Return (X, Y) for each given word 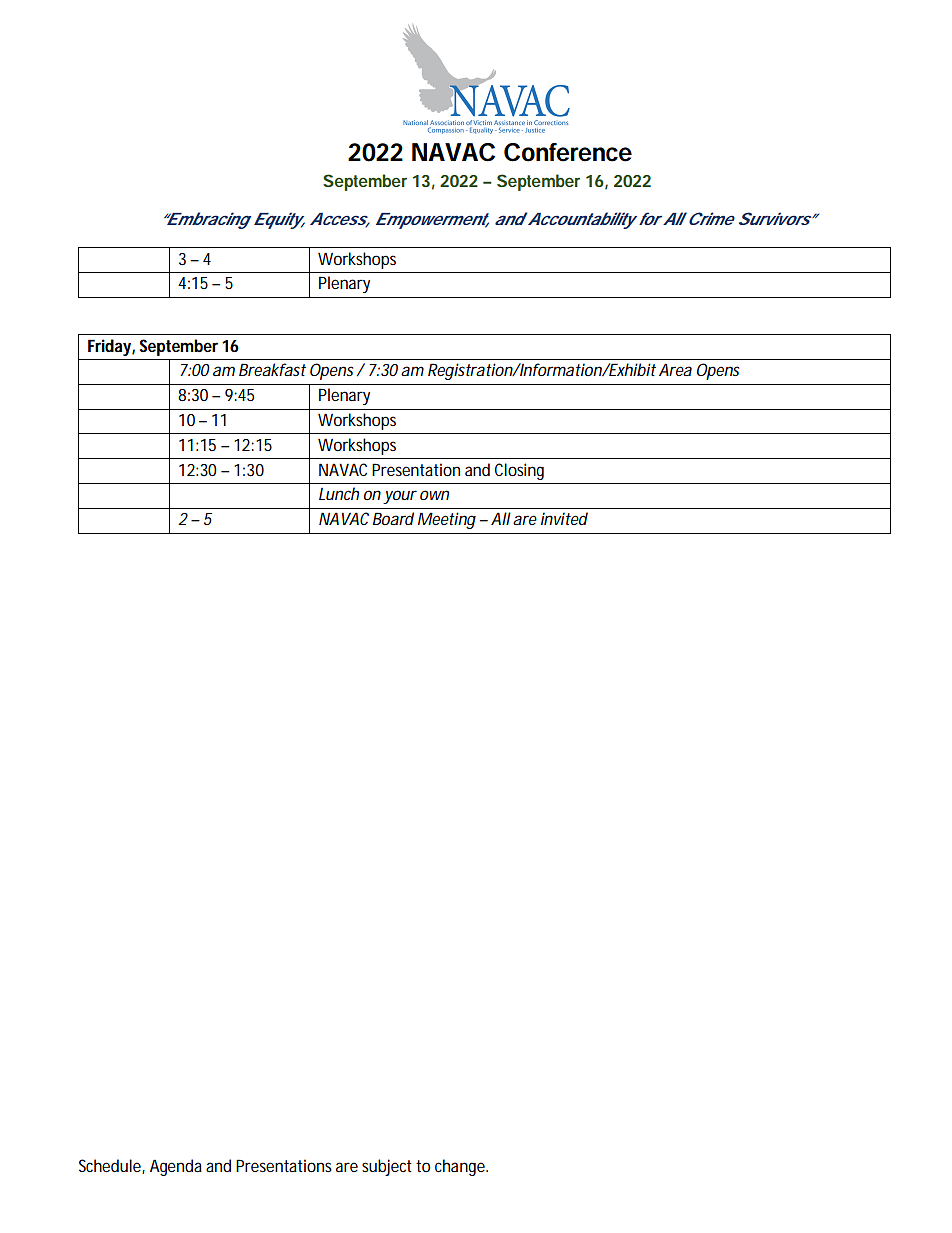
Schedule (112, 1166)
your (400, 497)
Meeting (447, 520)
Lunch (339, 493)
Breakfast (272, 369)
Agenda (176, 1167)
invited (564, 518)
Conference (568, 152)
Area (675, 369)
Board (393, 518)
